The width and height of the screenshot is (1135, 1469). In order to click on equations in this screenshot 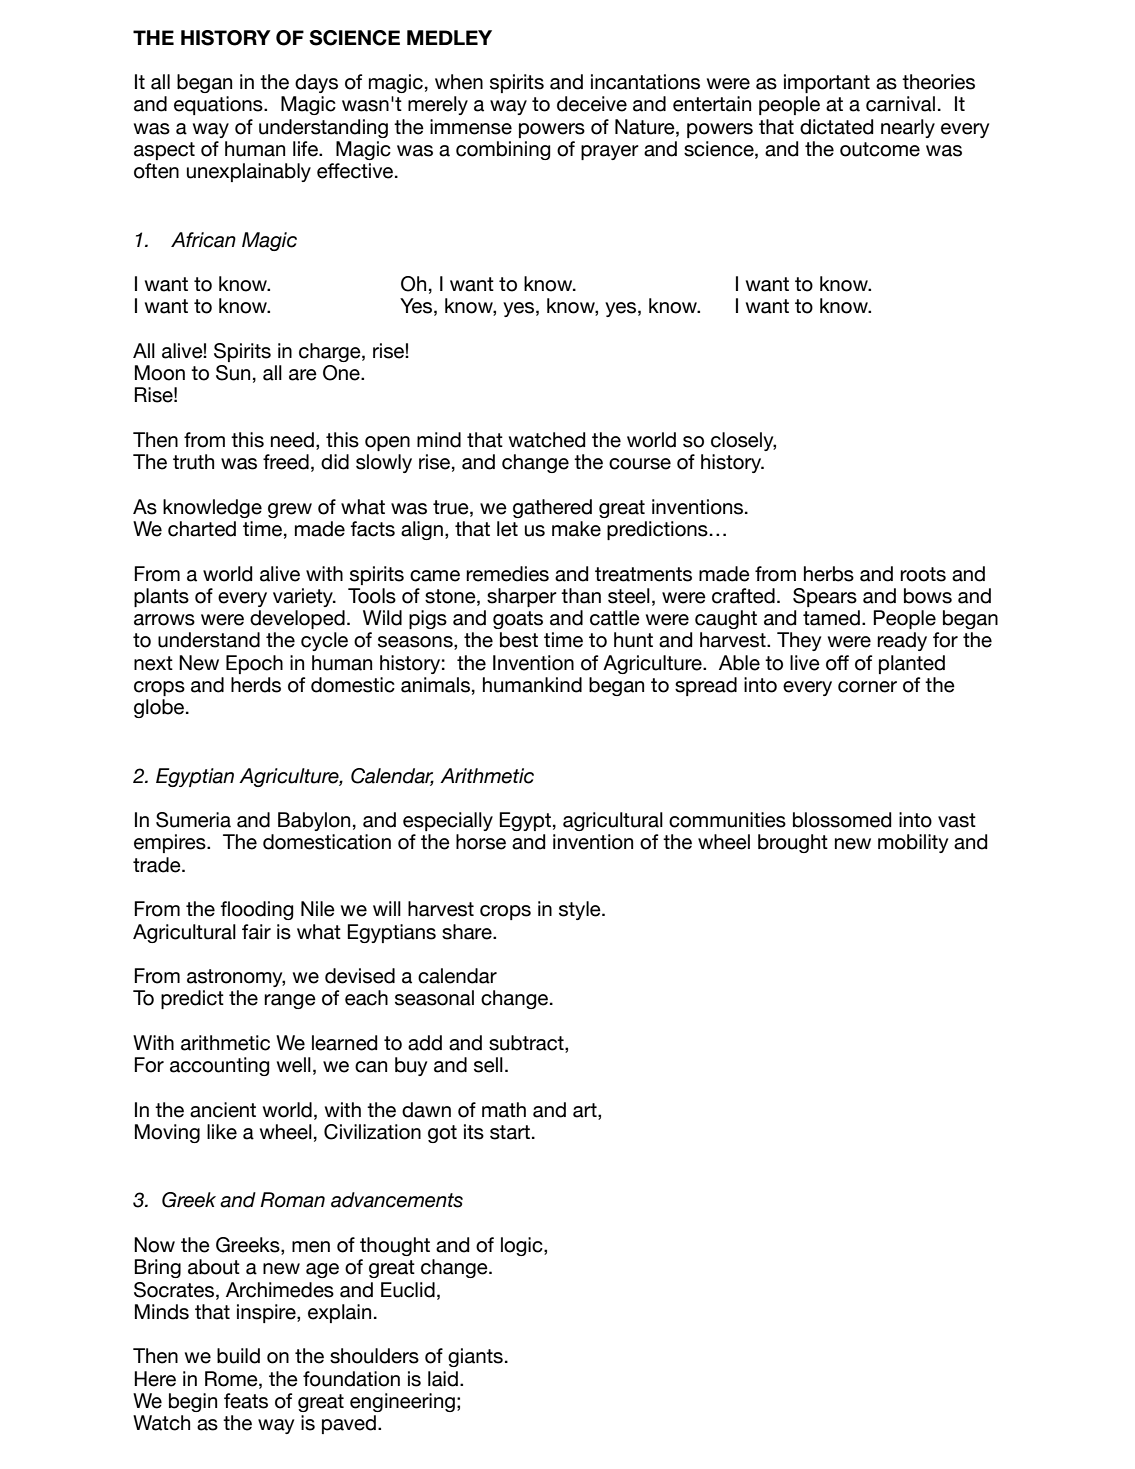, I will do `click(219, 105)`.
